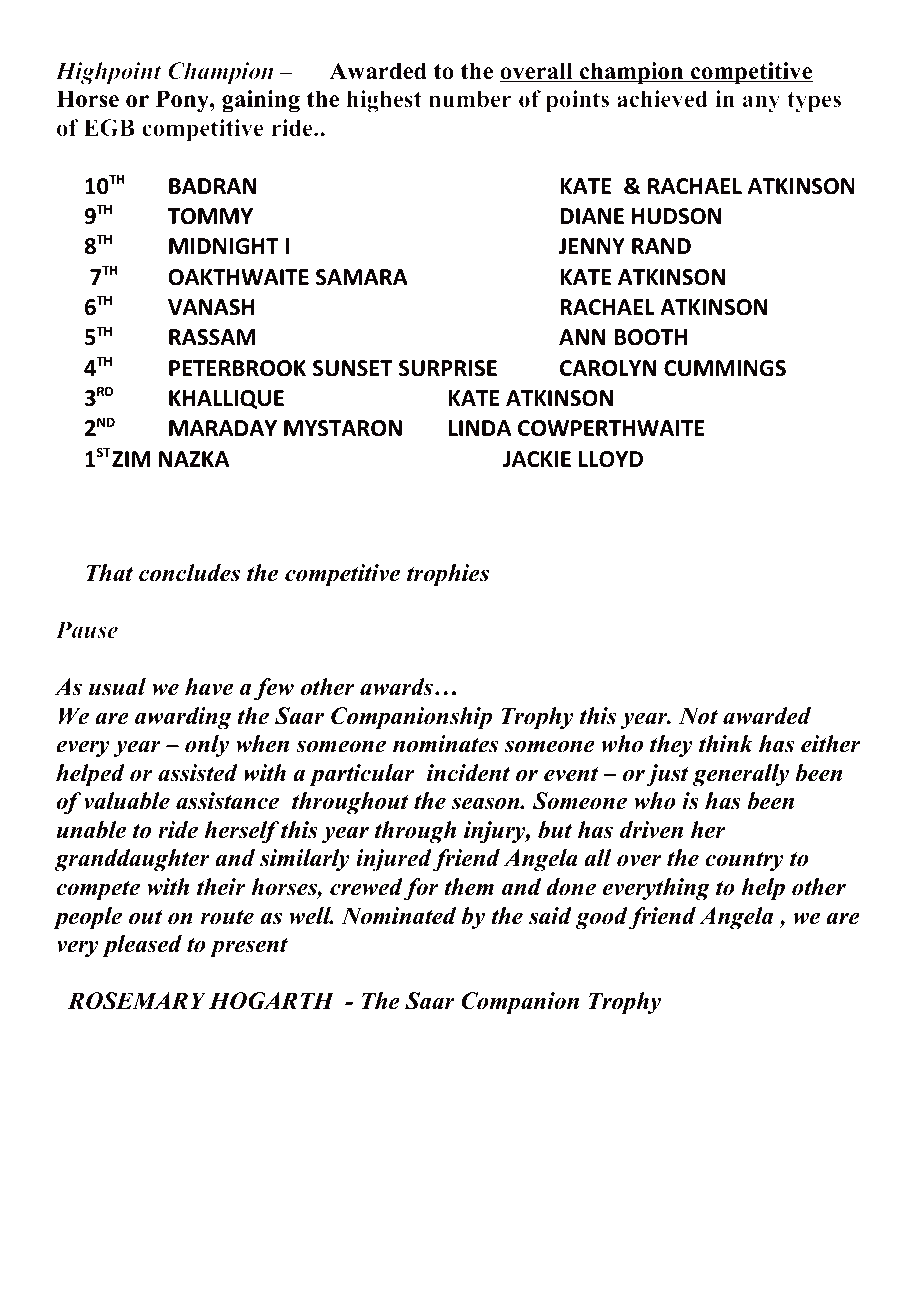  What do you see at coordinates (142, 946) in the image?
I see `pleased` at bounding box center [142, 946].
